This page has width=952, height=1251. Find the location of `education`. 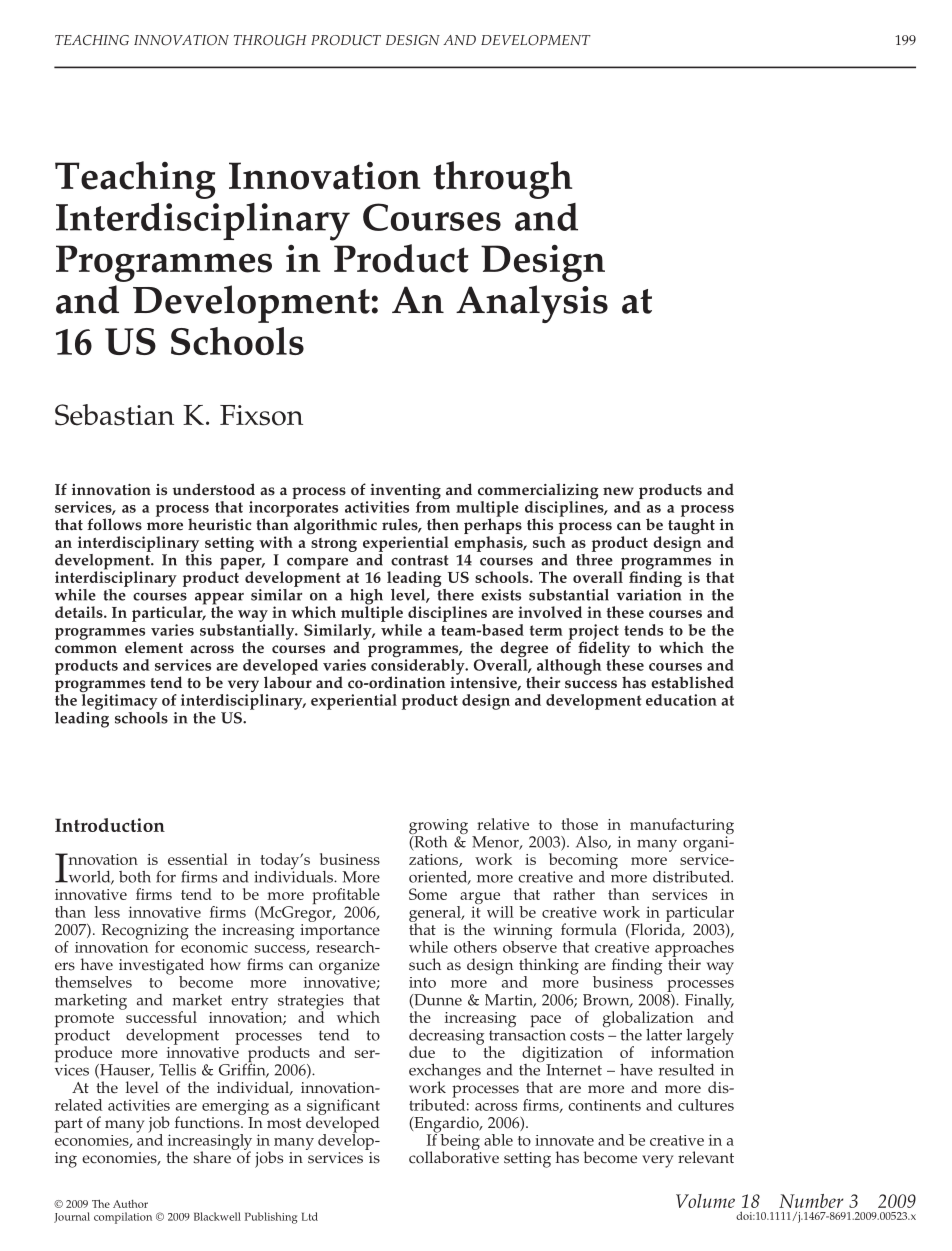

education is located at coordinates (681, 700).
